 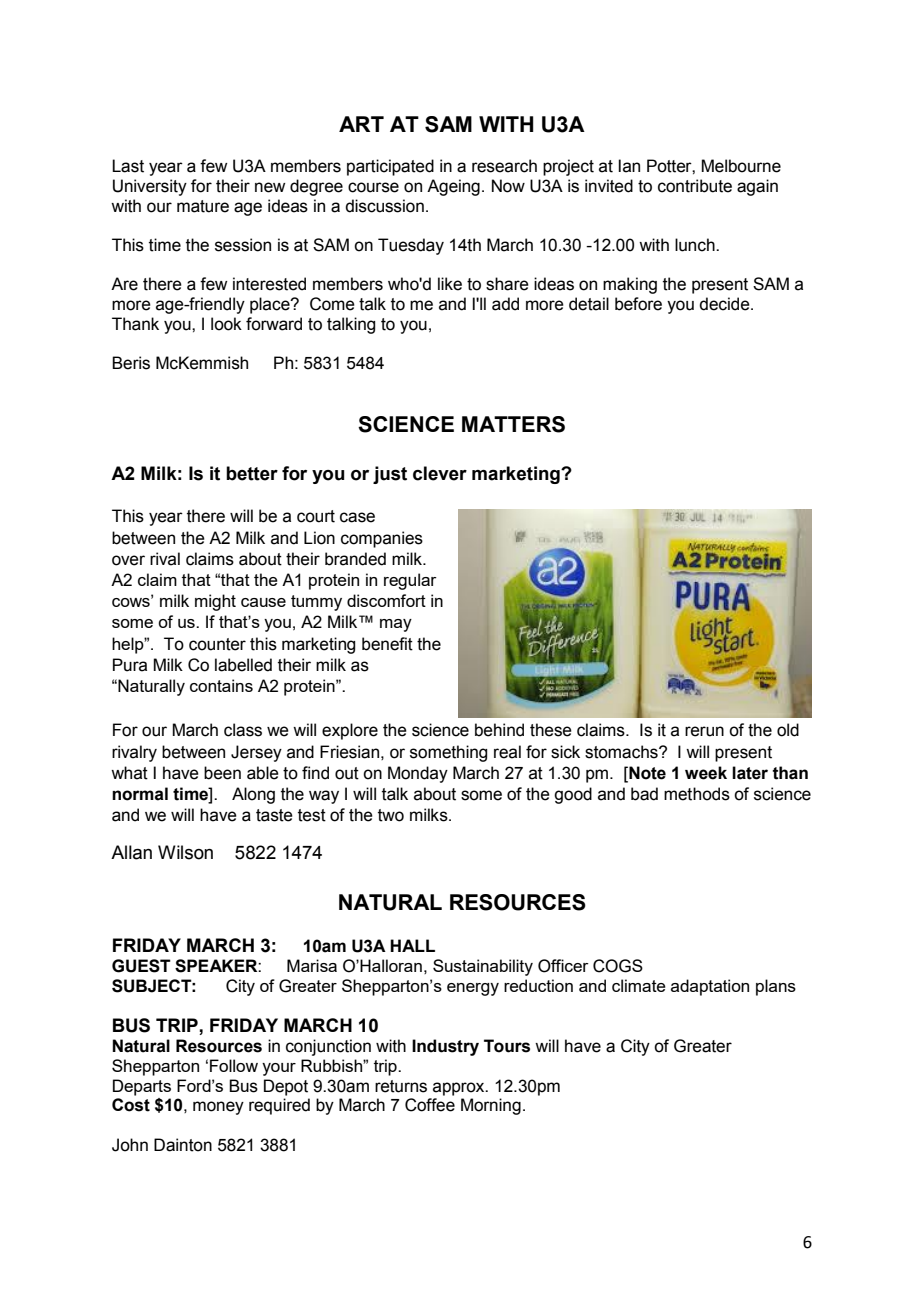 What do you see at coordinates (203, 206) in the screenshot?
I see `mature` at bounding box center [203, 206].
